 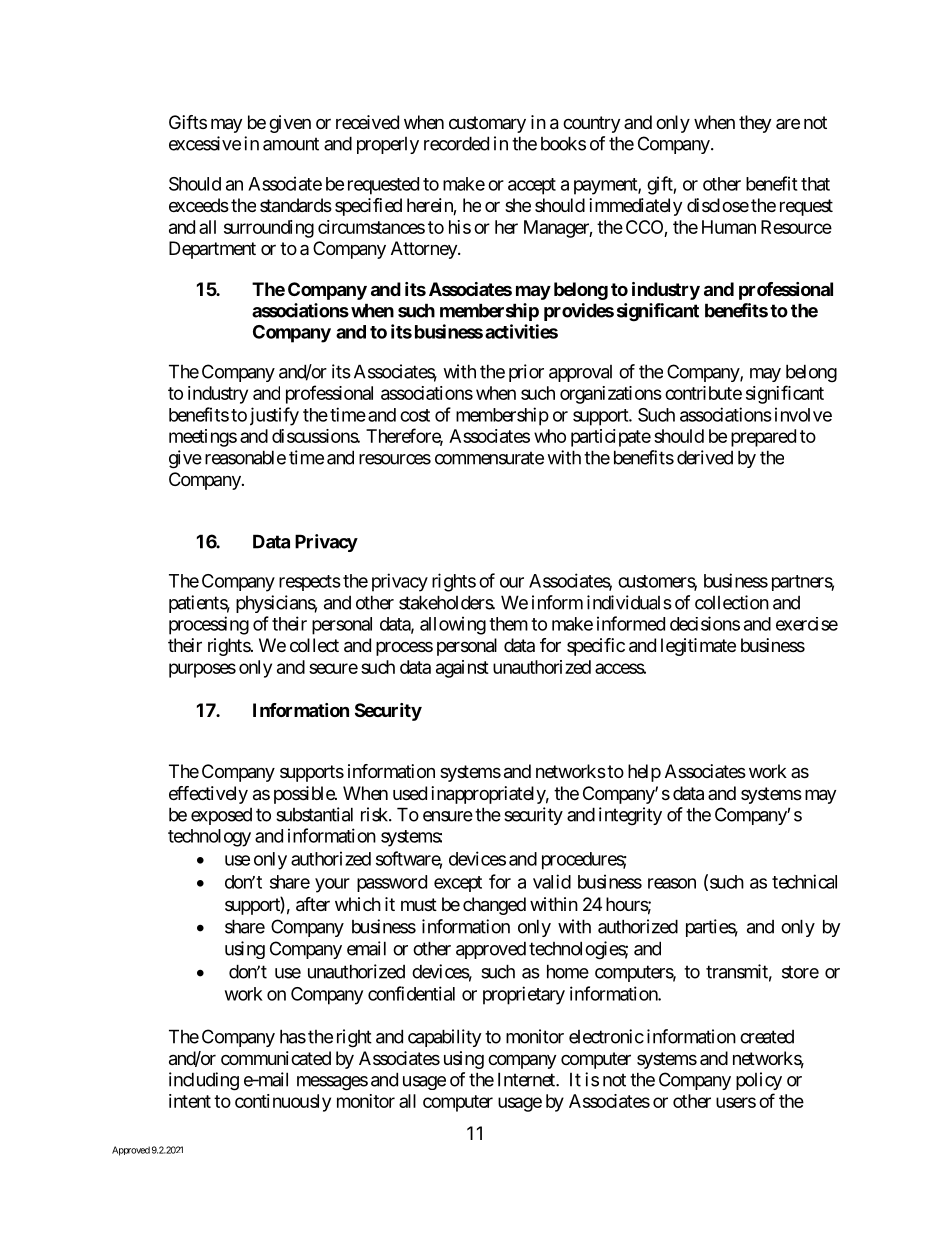 I want to click on prepared, so click(x=763, y=438).
